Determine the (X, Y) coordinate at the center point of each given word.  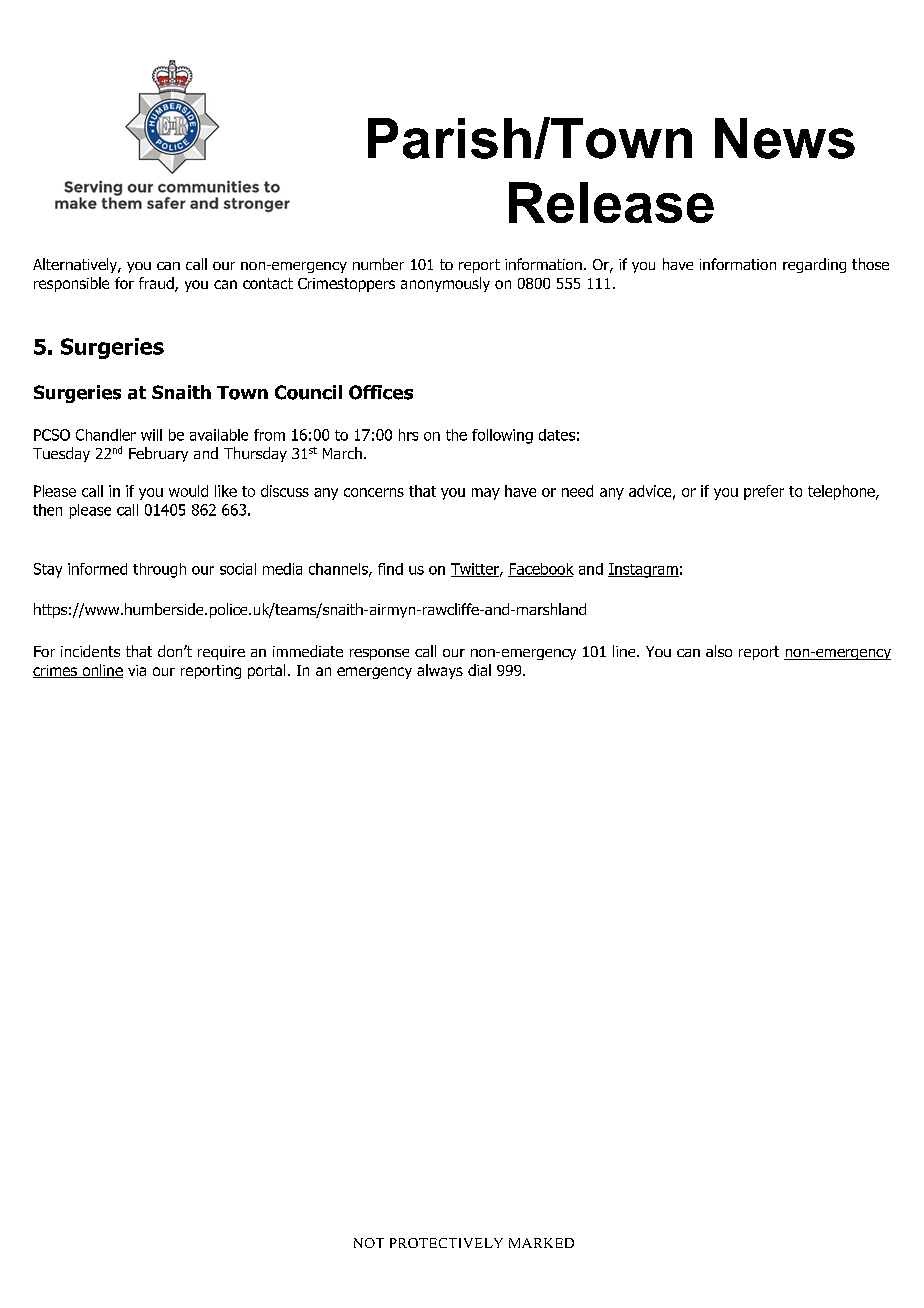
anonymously (445, 284)
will (151, 435)
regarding (814, 265)
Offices (381, 392)
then (47, 510)
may (486, 494)
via (137, 670)
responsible (71, 284)
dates (557, 435)
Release (611, 202)
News (785, 138)
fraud (157, 284)
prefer (764, 492)
